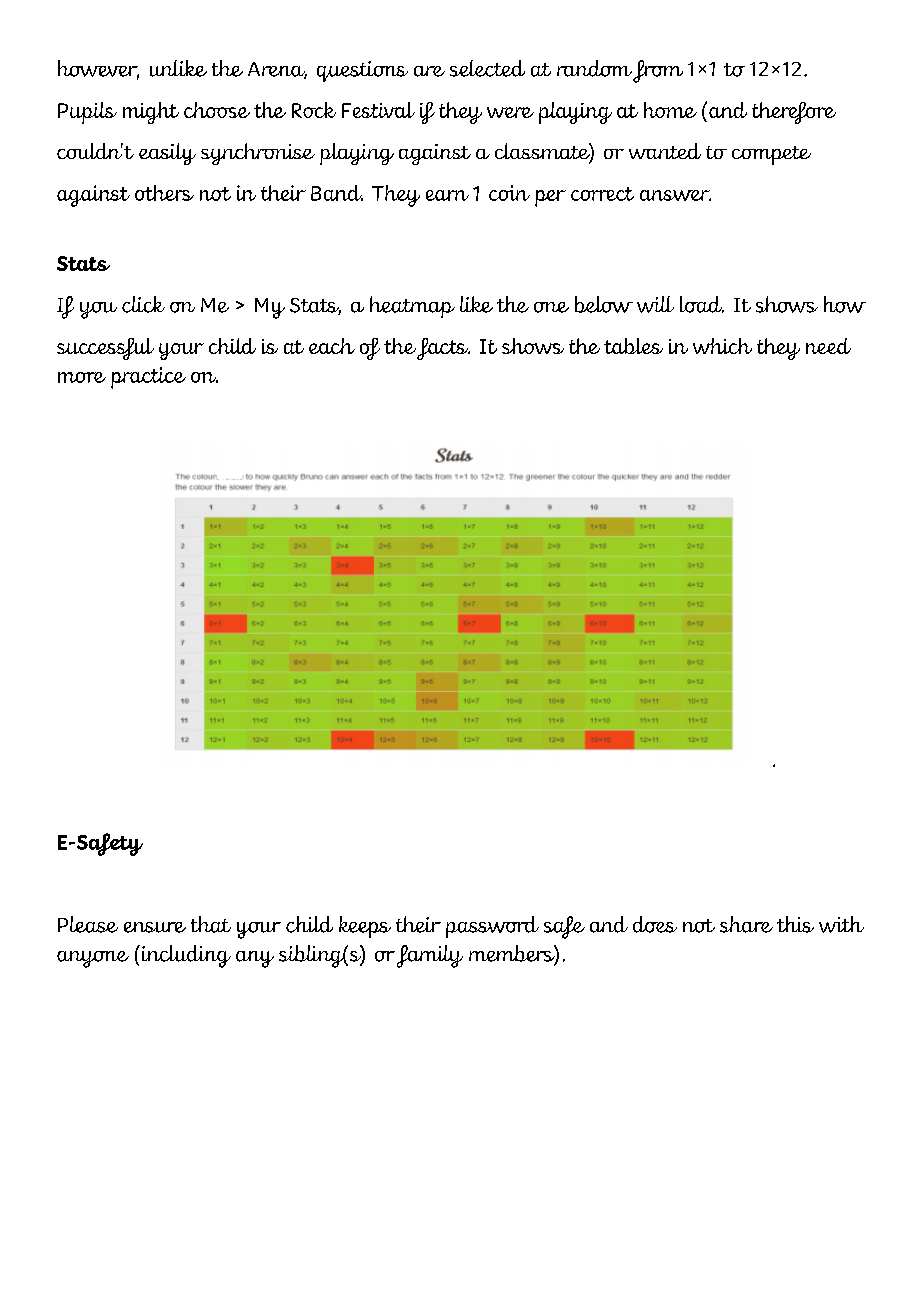  What do you see at coordinates (492, 927) in the screenshot?
I see `password` at bounding box center [492, 927].
